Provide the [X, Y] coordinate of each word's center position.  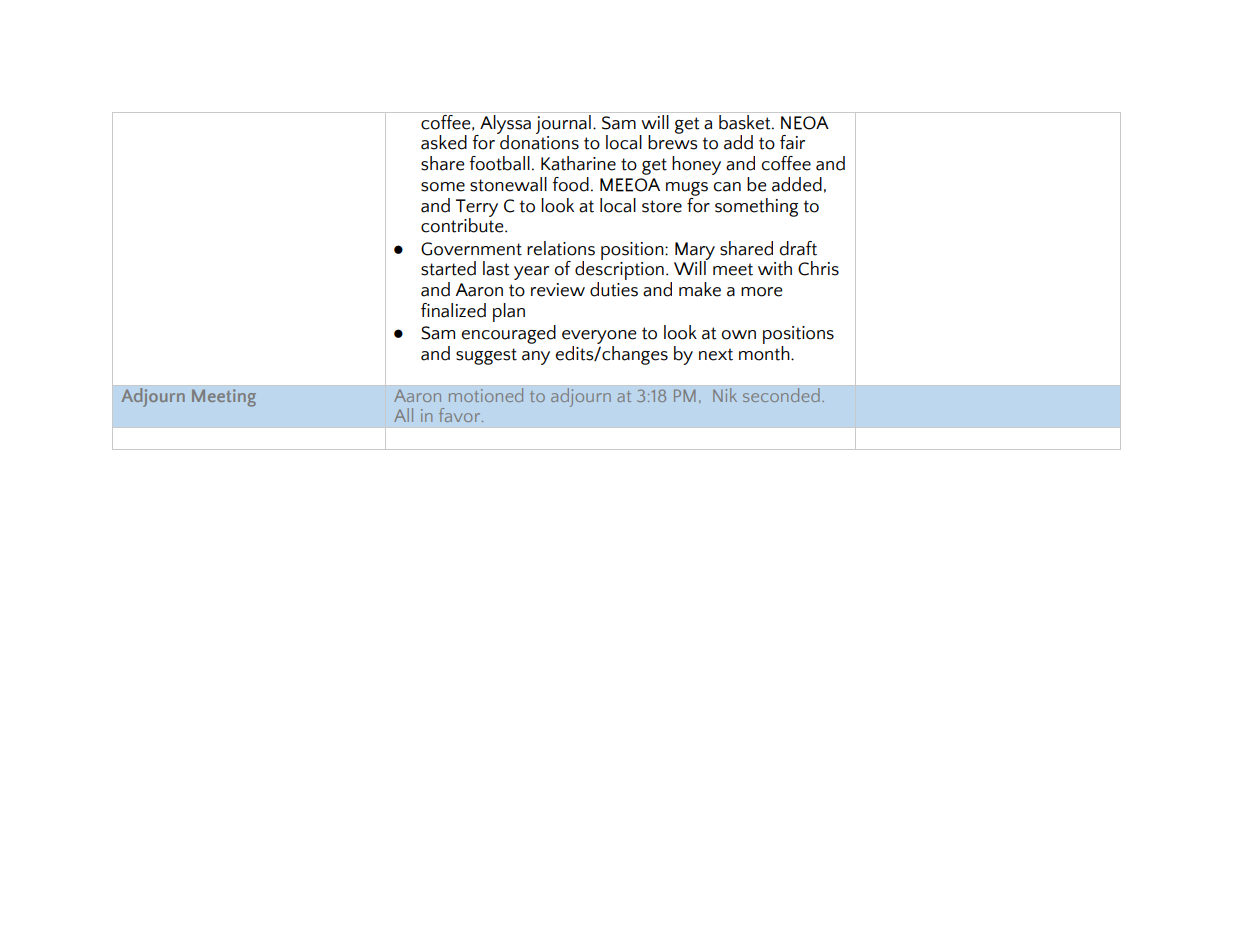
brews [673, 141]
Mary [695, 252]
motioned [485, 395]
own [739, 335]
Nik [725, 395]
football [499, 163]
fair [792, 142]
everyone [599, 337]
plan [509, 312]
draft [798, 248]
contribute [463, 224]
